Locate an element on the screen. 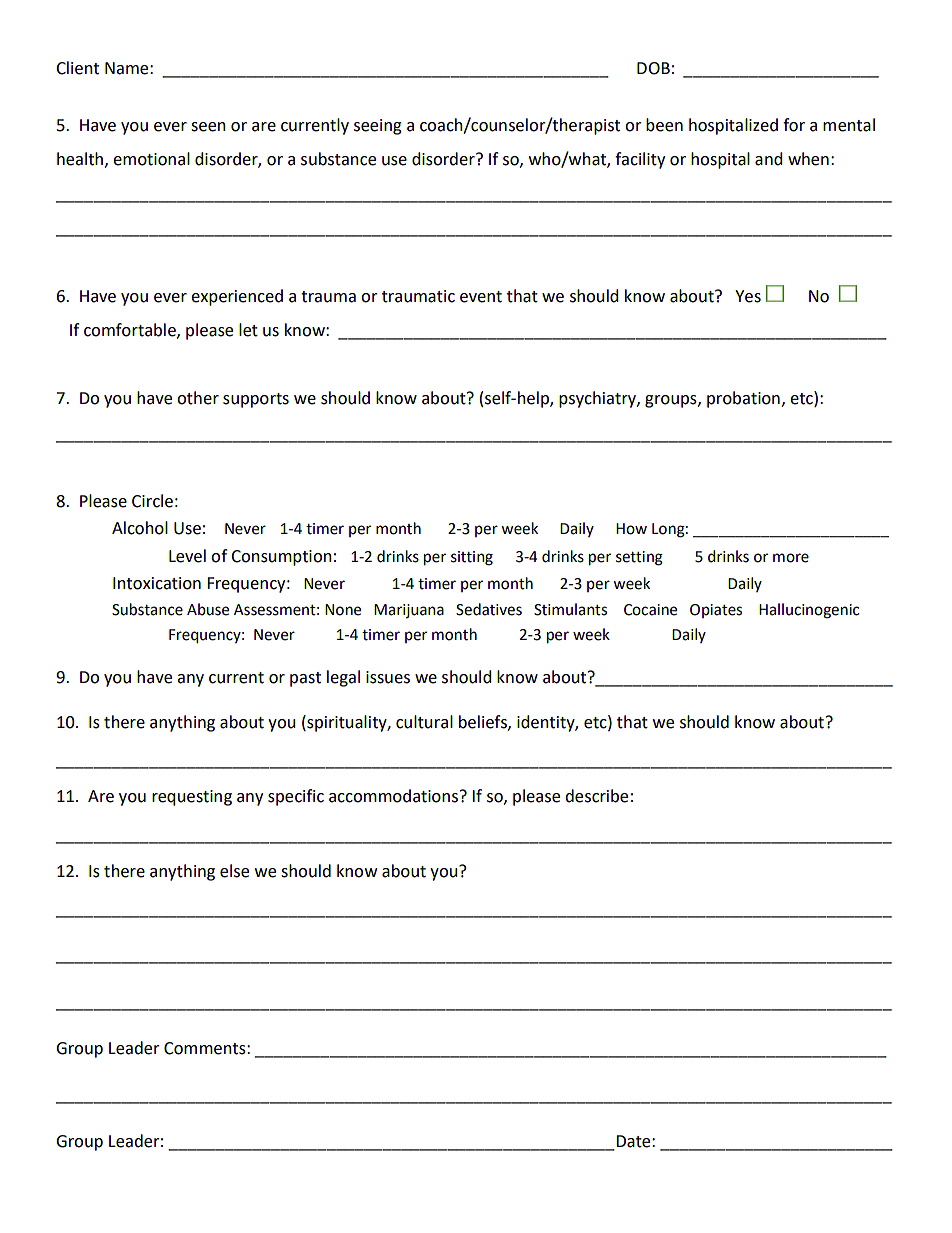 This screenshot has width=952, height=1233. else is located at coordinates (234, 871).
